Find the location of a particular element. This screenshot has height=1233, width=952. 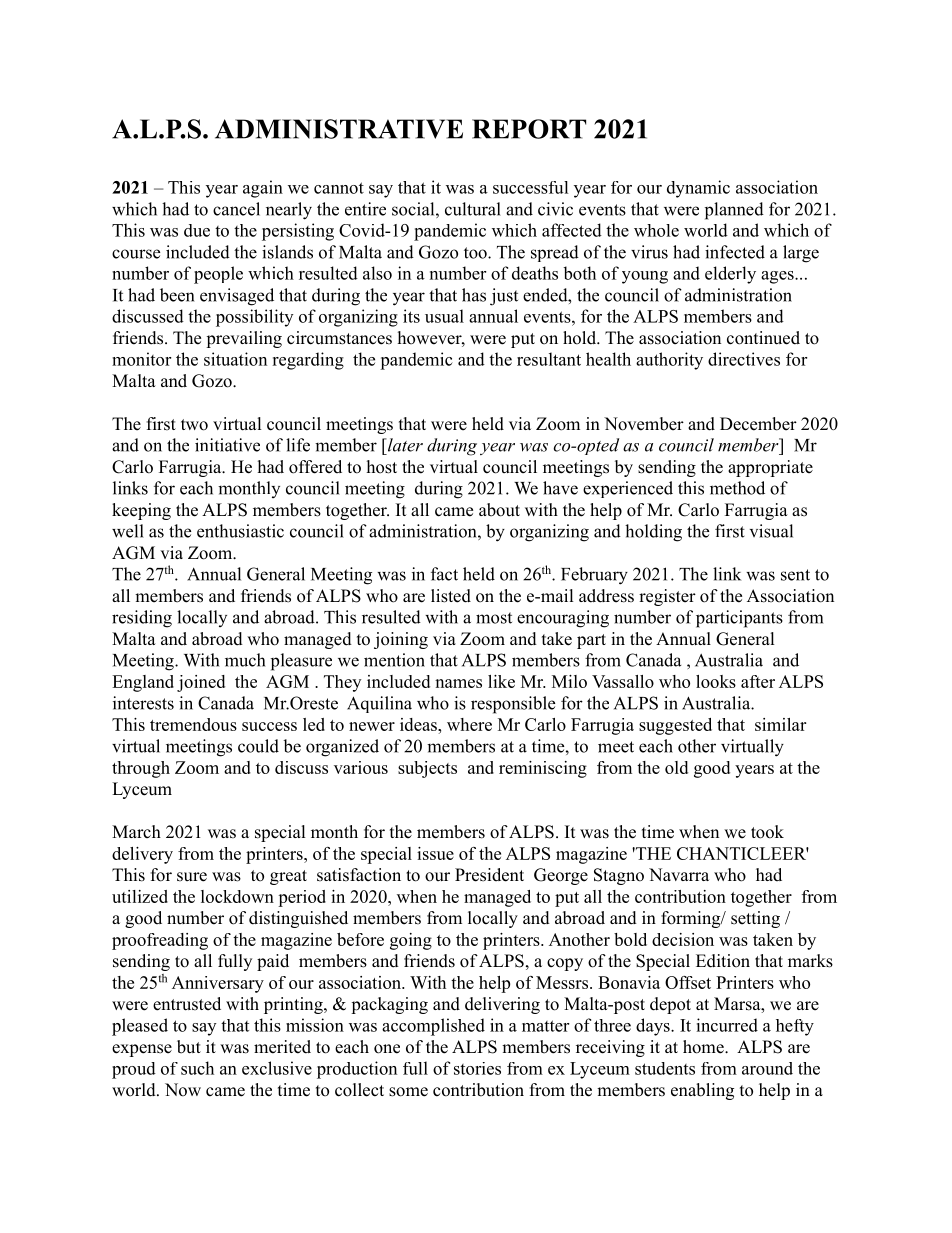

resultant is located at coordinates (549, 359).
